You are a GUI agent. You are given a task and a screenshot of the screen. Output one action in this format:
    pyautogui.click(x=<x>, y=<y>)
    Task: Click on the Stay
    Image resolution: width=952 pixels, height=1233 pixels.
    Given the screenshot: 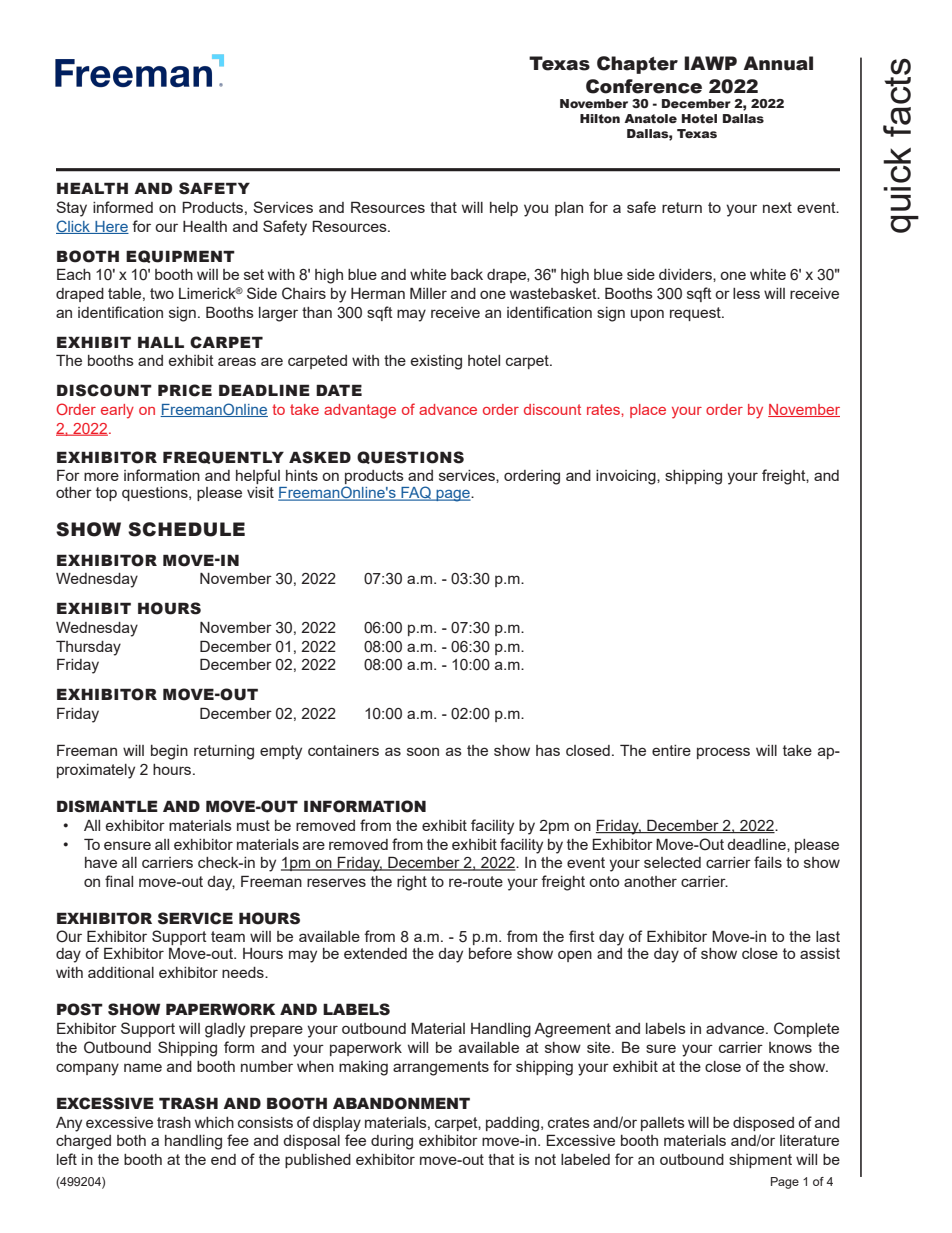 What is the action you would take?
    pyautogui.click(x=71, y=209)
